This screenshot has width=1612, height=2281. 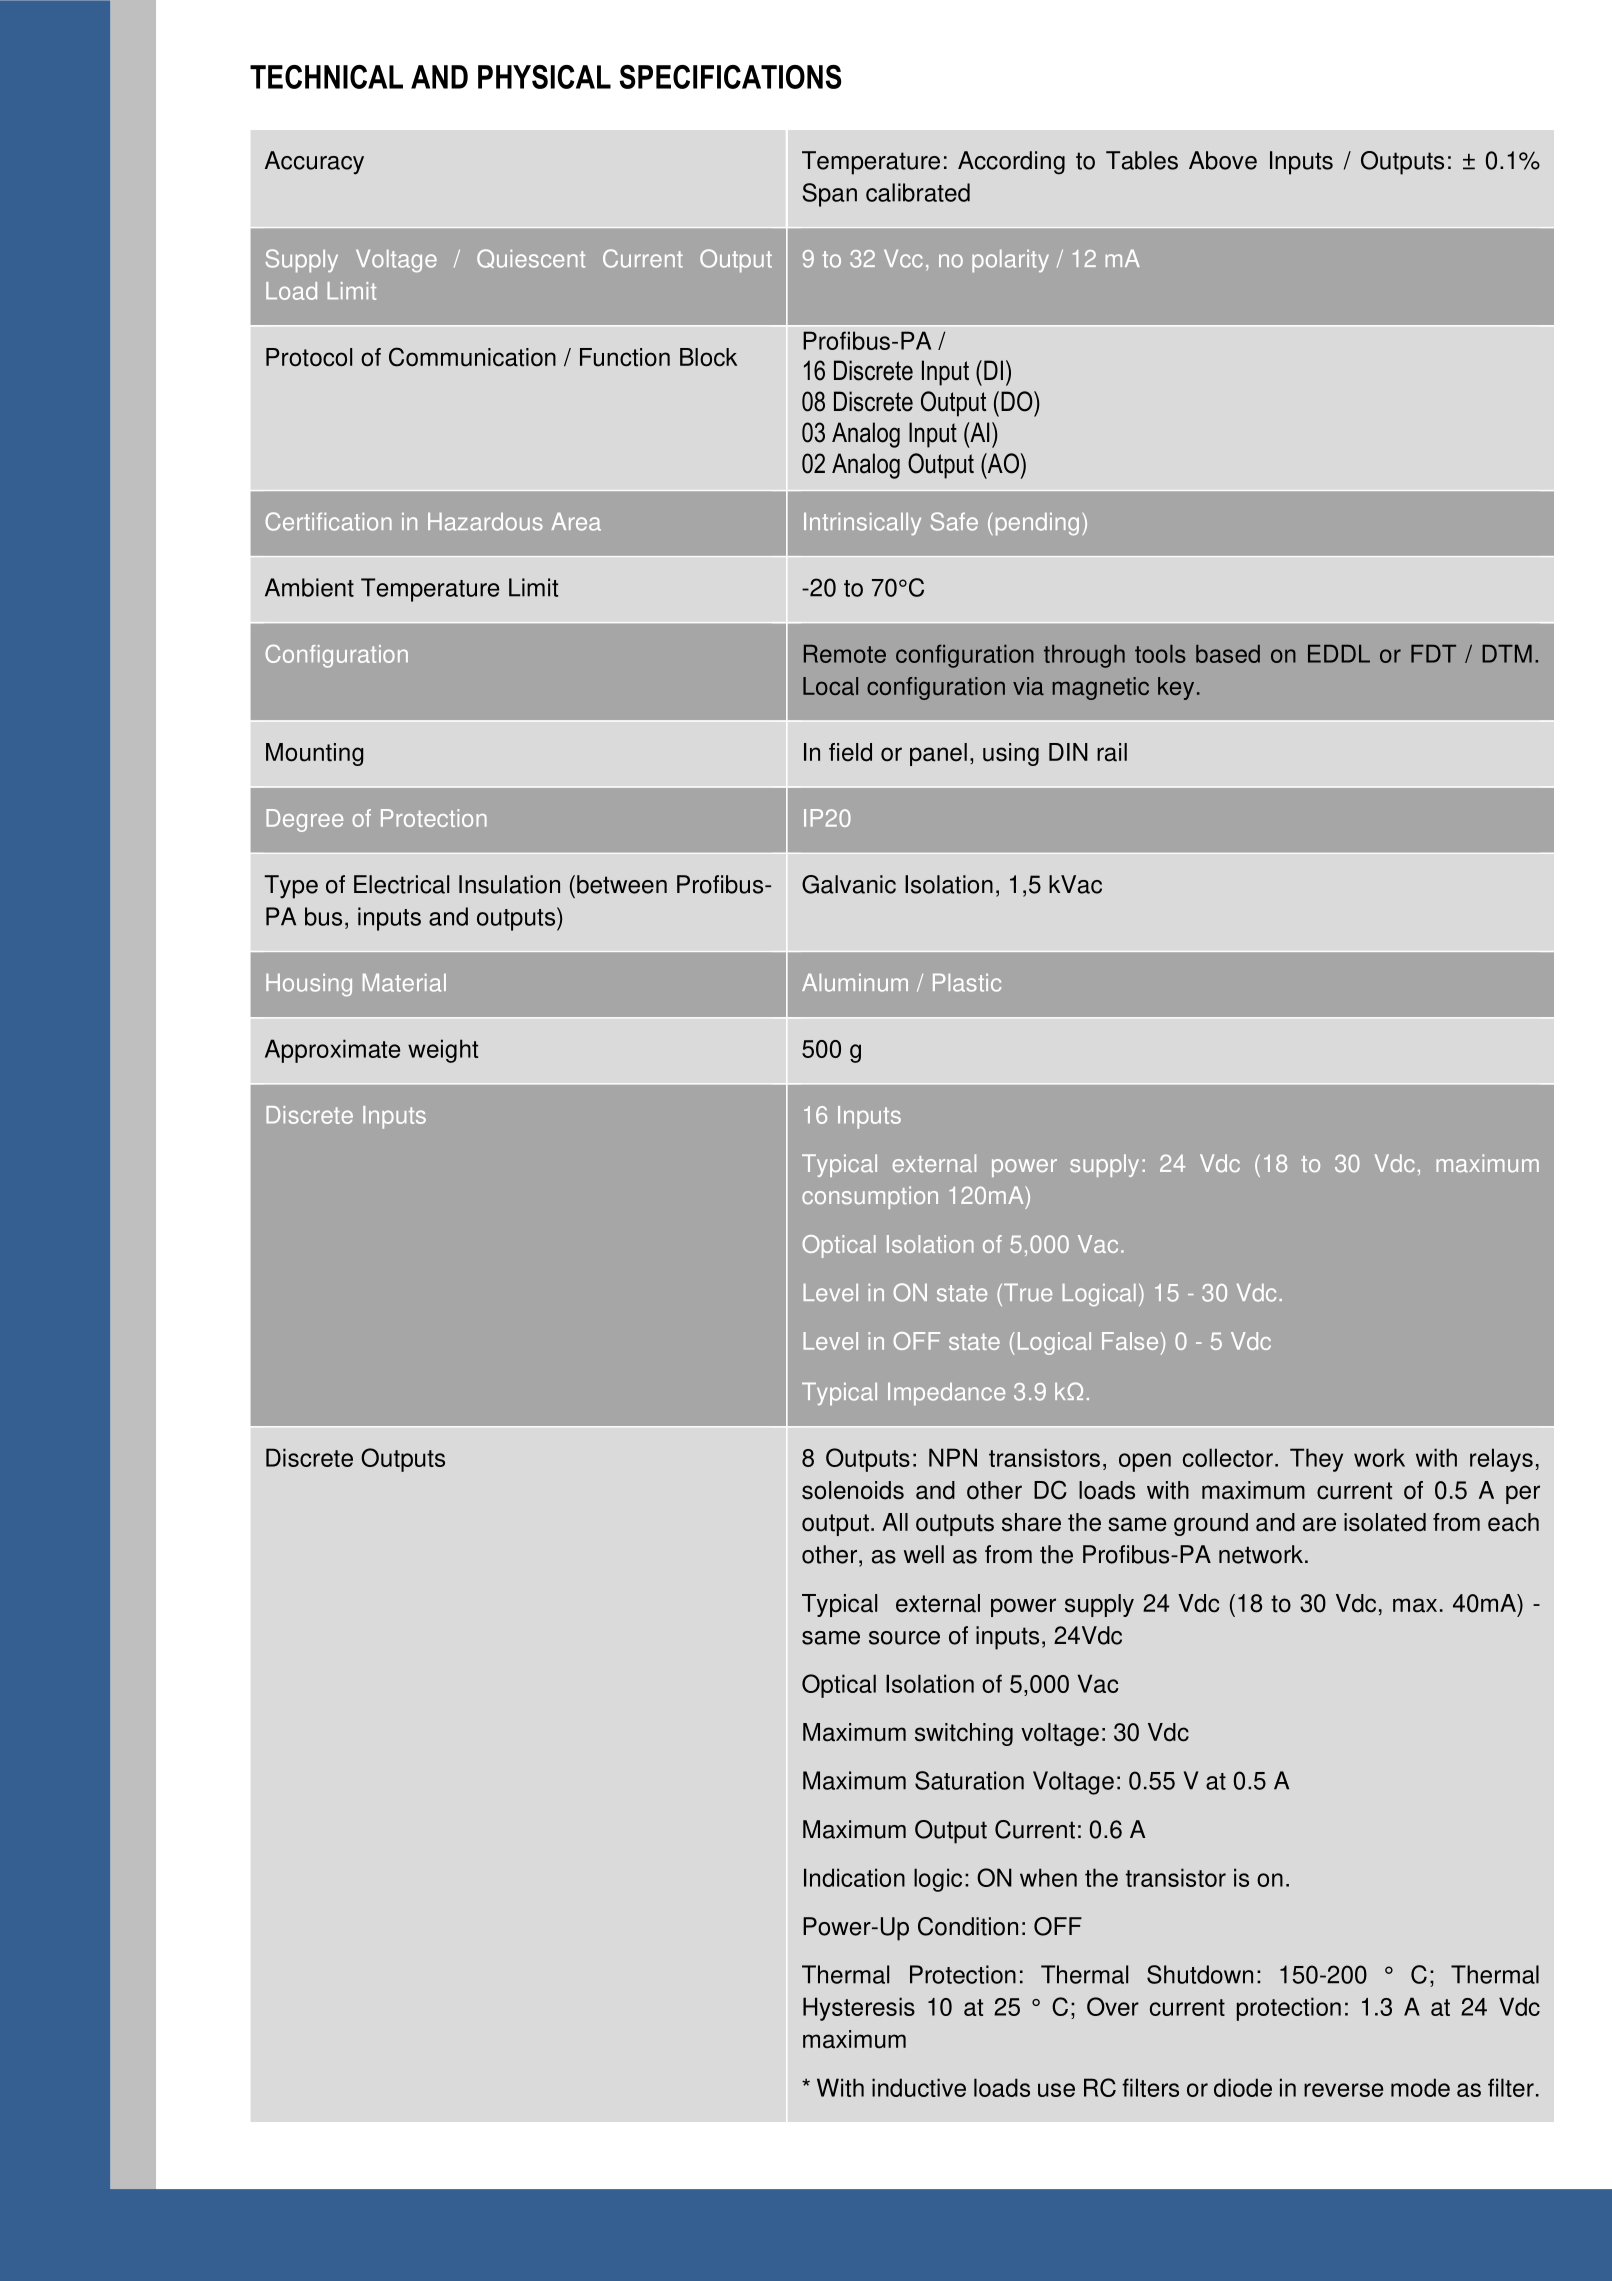 I want to click on weight, so click(x=443, y=1051).
